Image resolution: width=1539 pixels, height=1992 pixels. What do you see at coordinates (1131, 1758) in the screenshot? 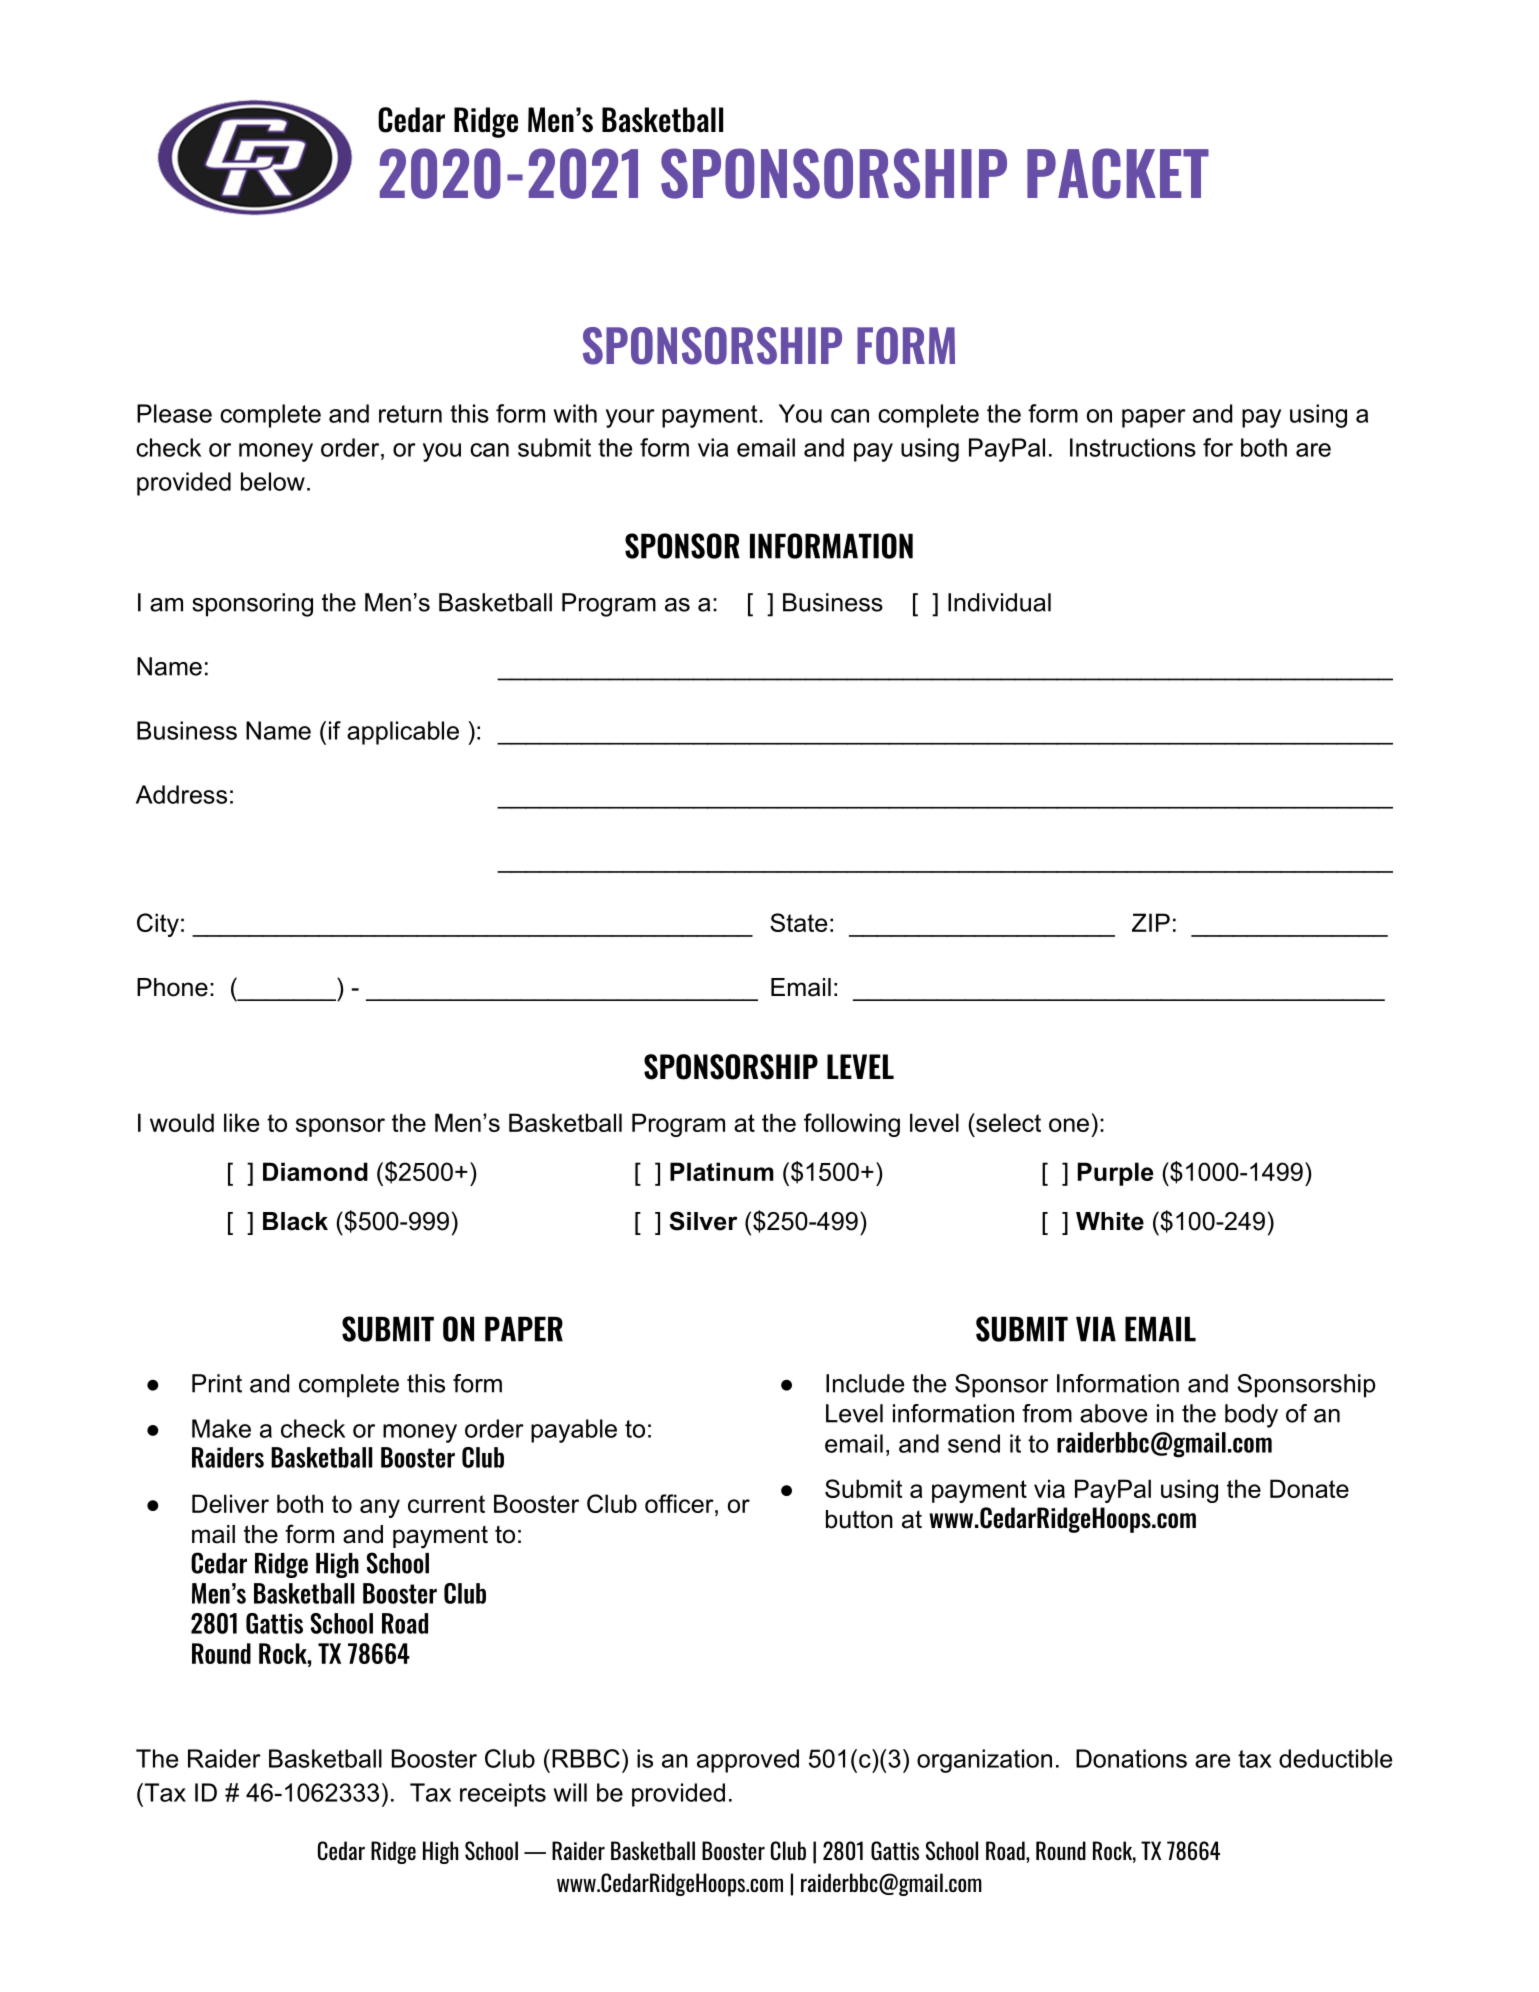
I see `Donations` at bounding box center [1131, 1758].
